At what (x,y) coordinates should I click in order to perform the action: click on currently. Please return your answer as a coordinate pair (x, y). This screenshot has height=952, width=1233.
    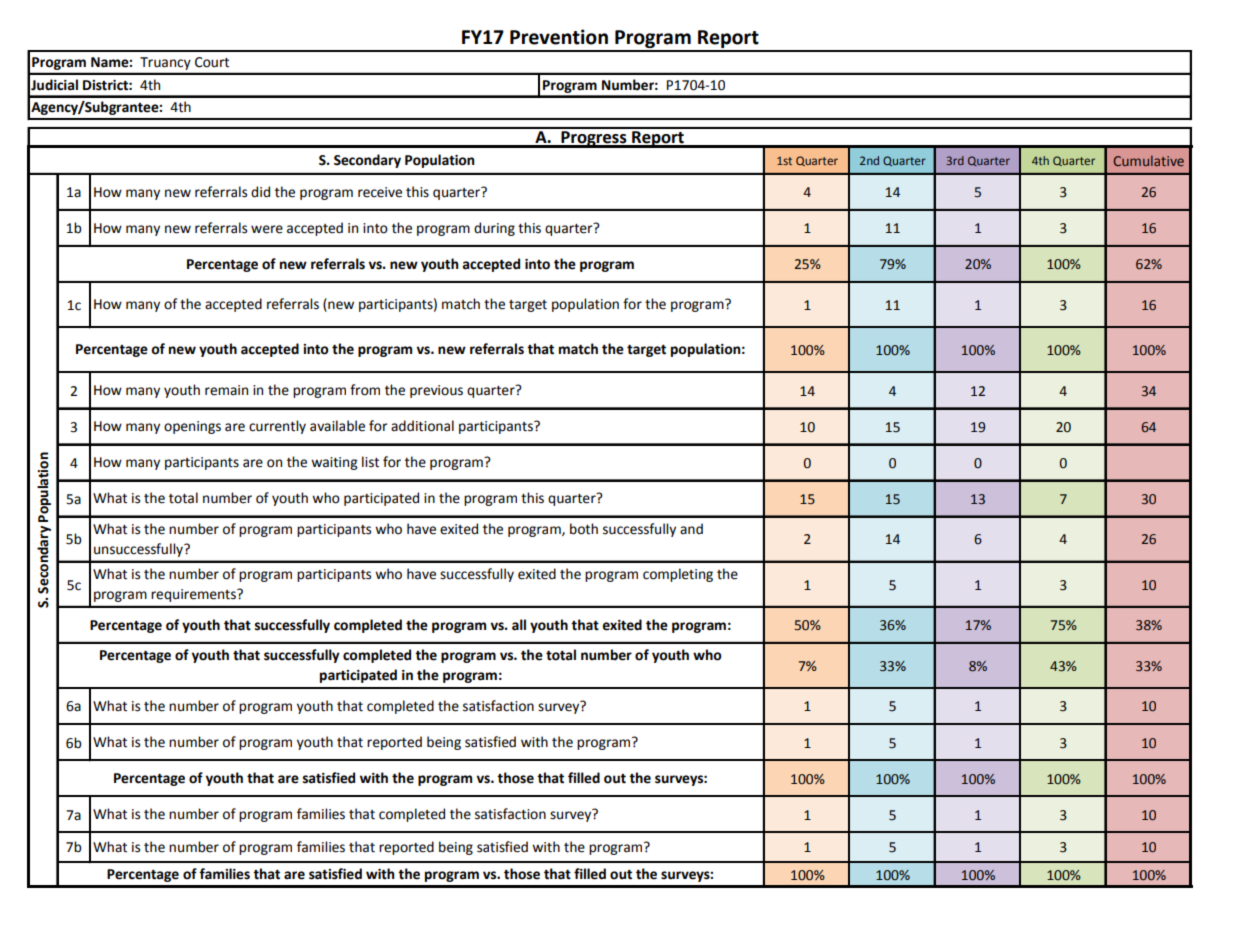
    Looking at the image, I should click on (277, 427).
